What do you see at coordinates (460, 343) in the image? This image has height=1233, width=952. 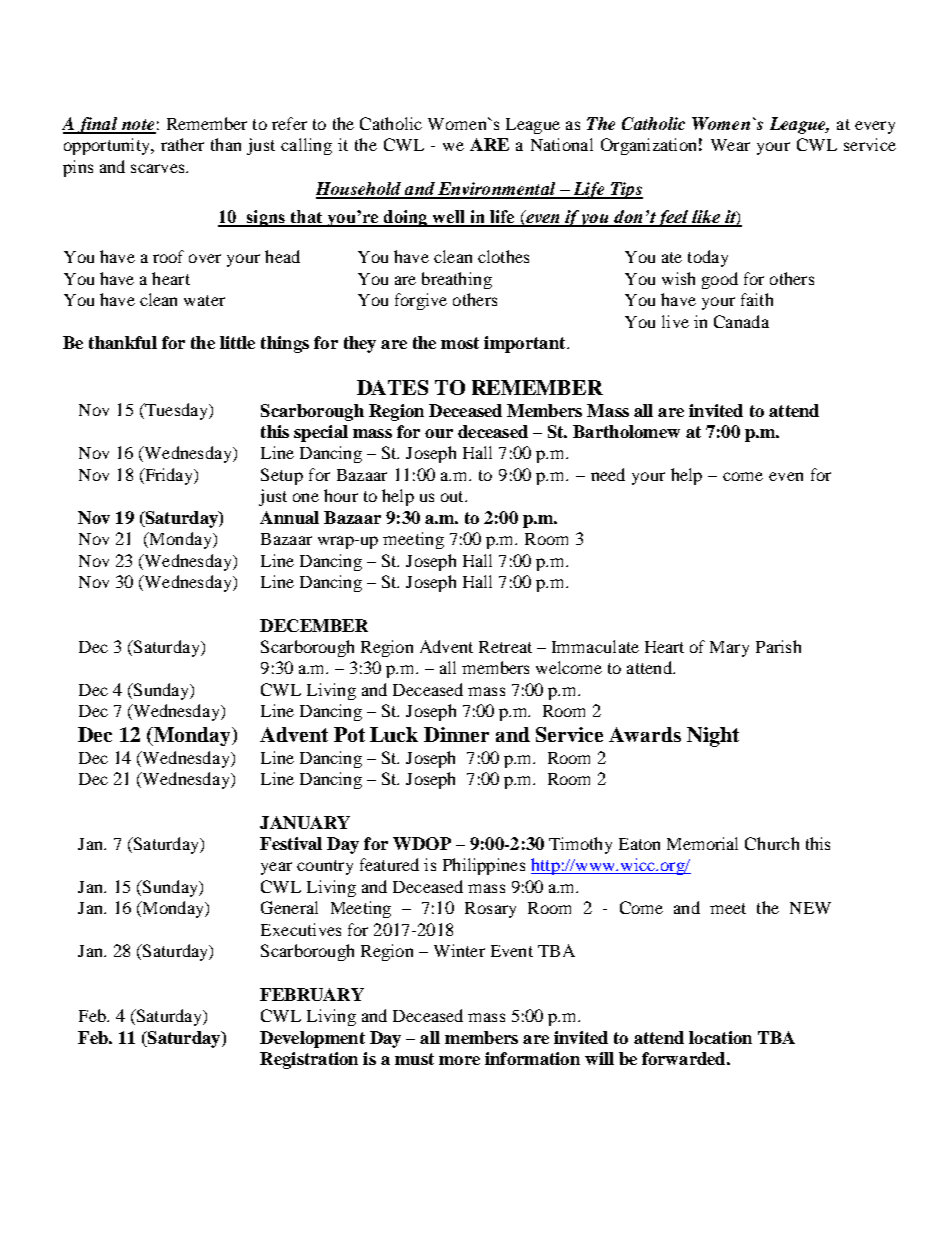 I see `most` at bounding box center [460, 343].
